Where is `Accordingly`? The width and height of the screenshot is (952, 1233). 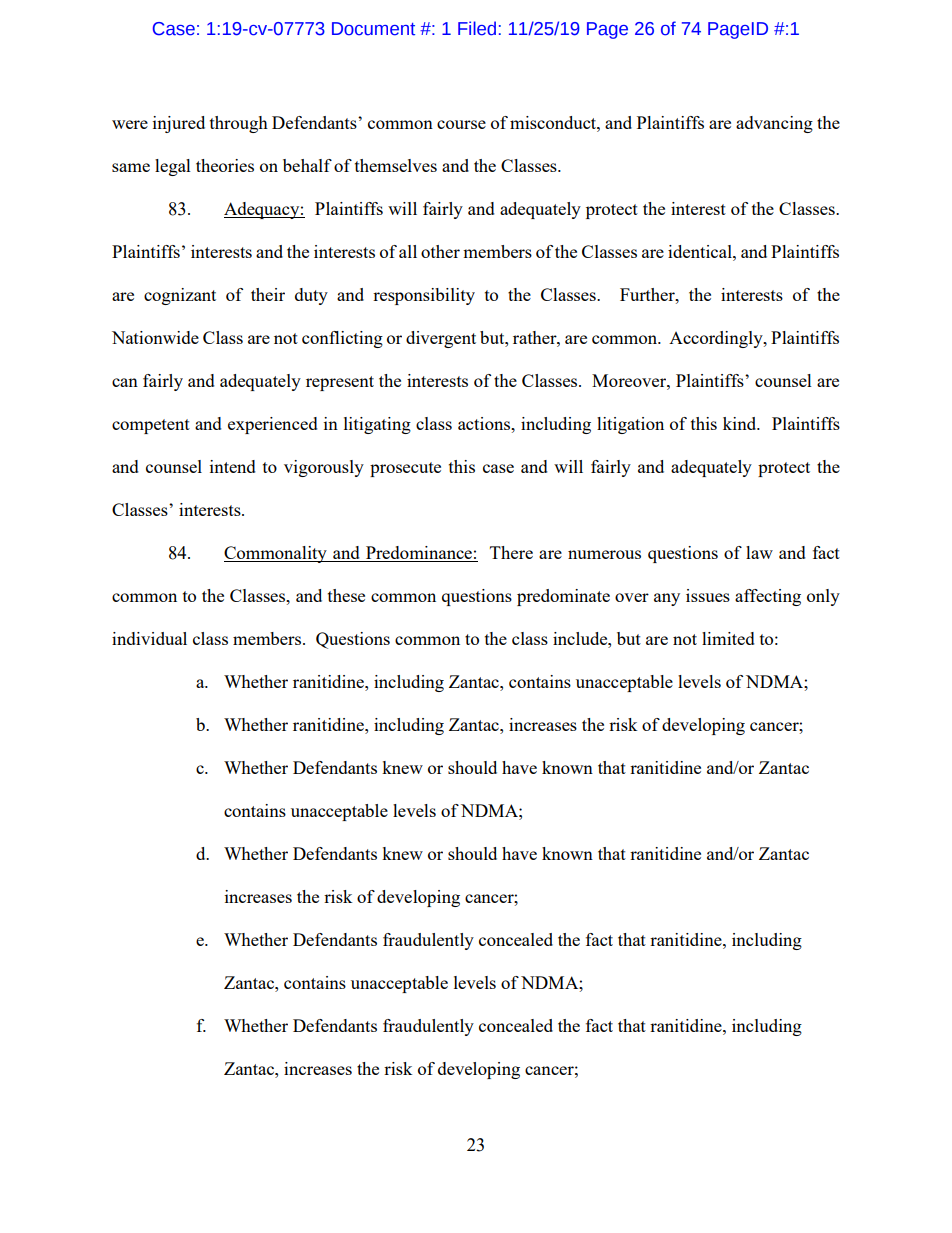 Accordingly is located at coordinates (717, 339).
